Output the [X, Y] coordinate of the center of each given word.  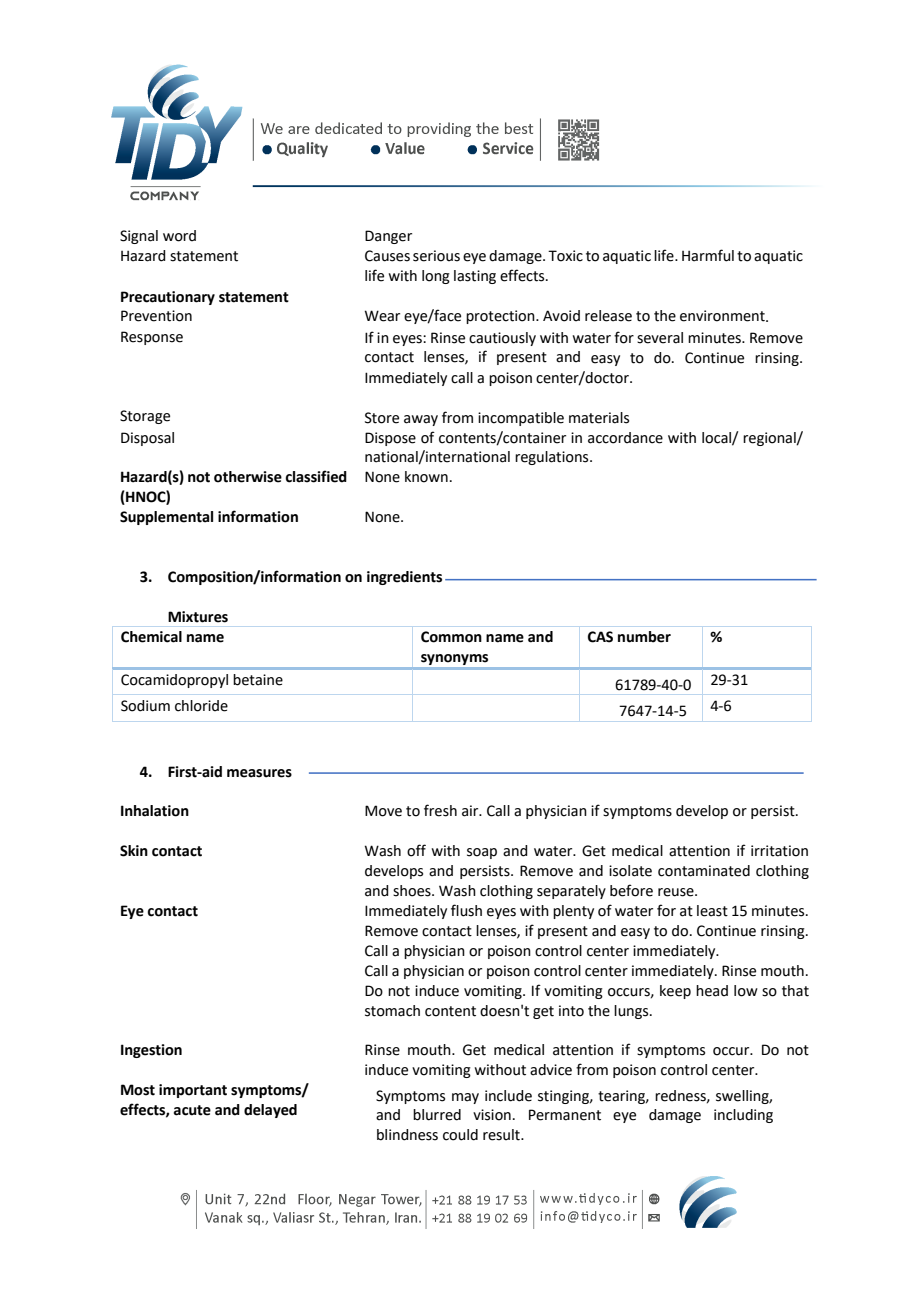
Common [451, 637]
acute [192, 1110]
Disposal [147, 439]
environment [723, 316]
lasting [475, 277]
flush [466, 910]
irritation [779, 851]
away [421, 420]
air [471, 811]
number [644, 637]
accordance [625, 438]
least [712, 911]
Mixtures [198, 617]
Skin [134, 851]
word [179, 236]
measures [259, 773]
